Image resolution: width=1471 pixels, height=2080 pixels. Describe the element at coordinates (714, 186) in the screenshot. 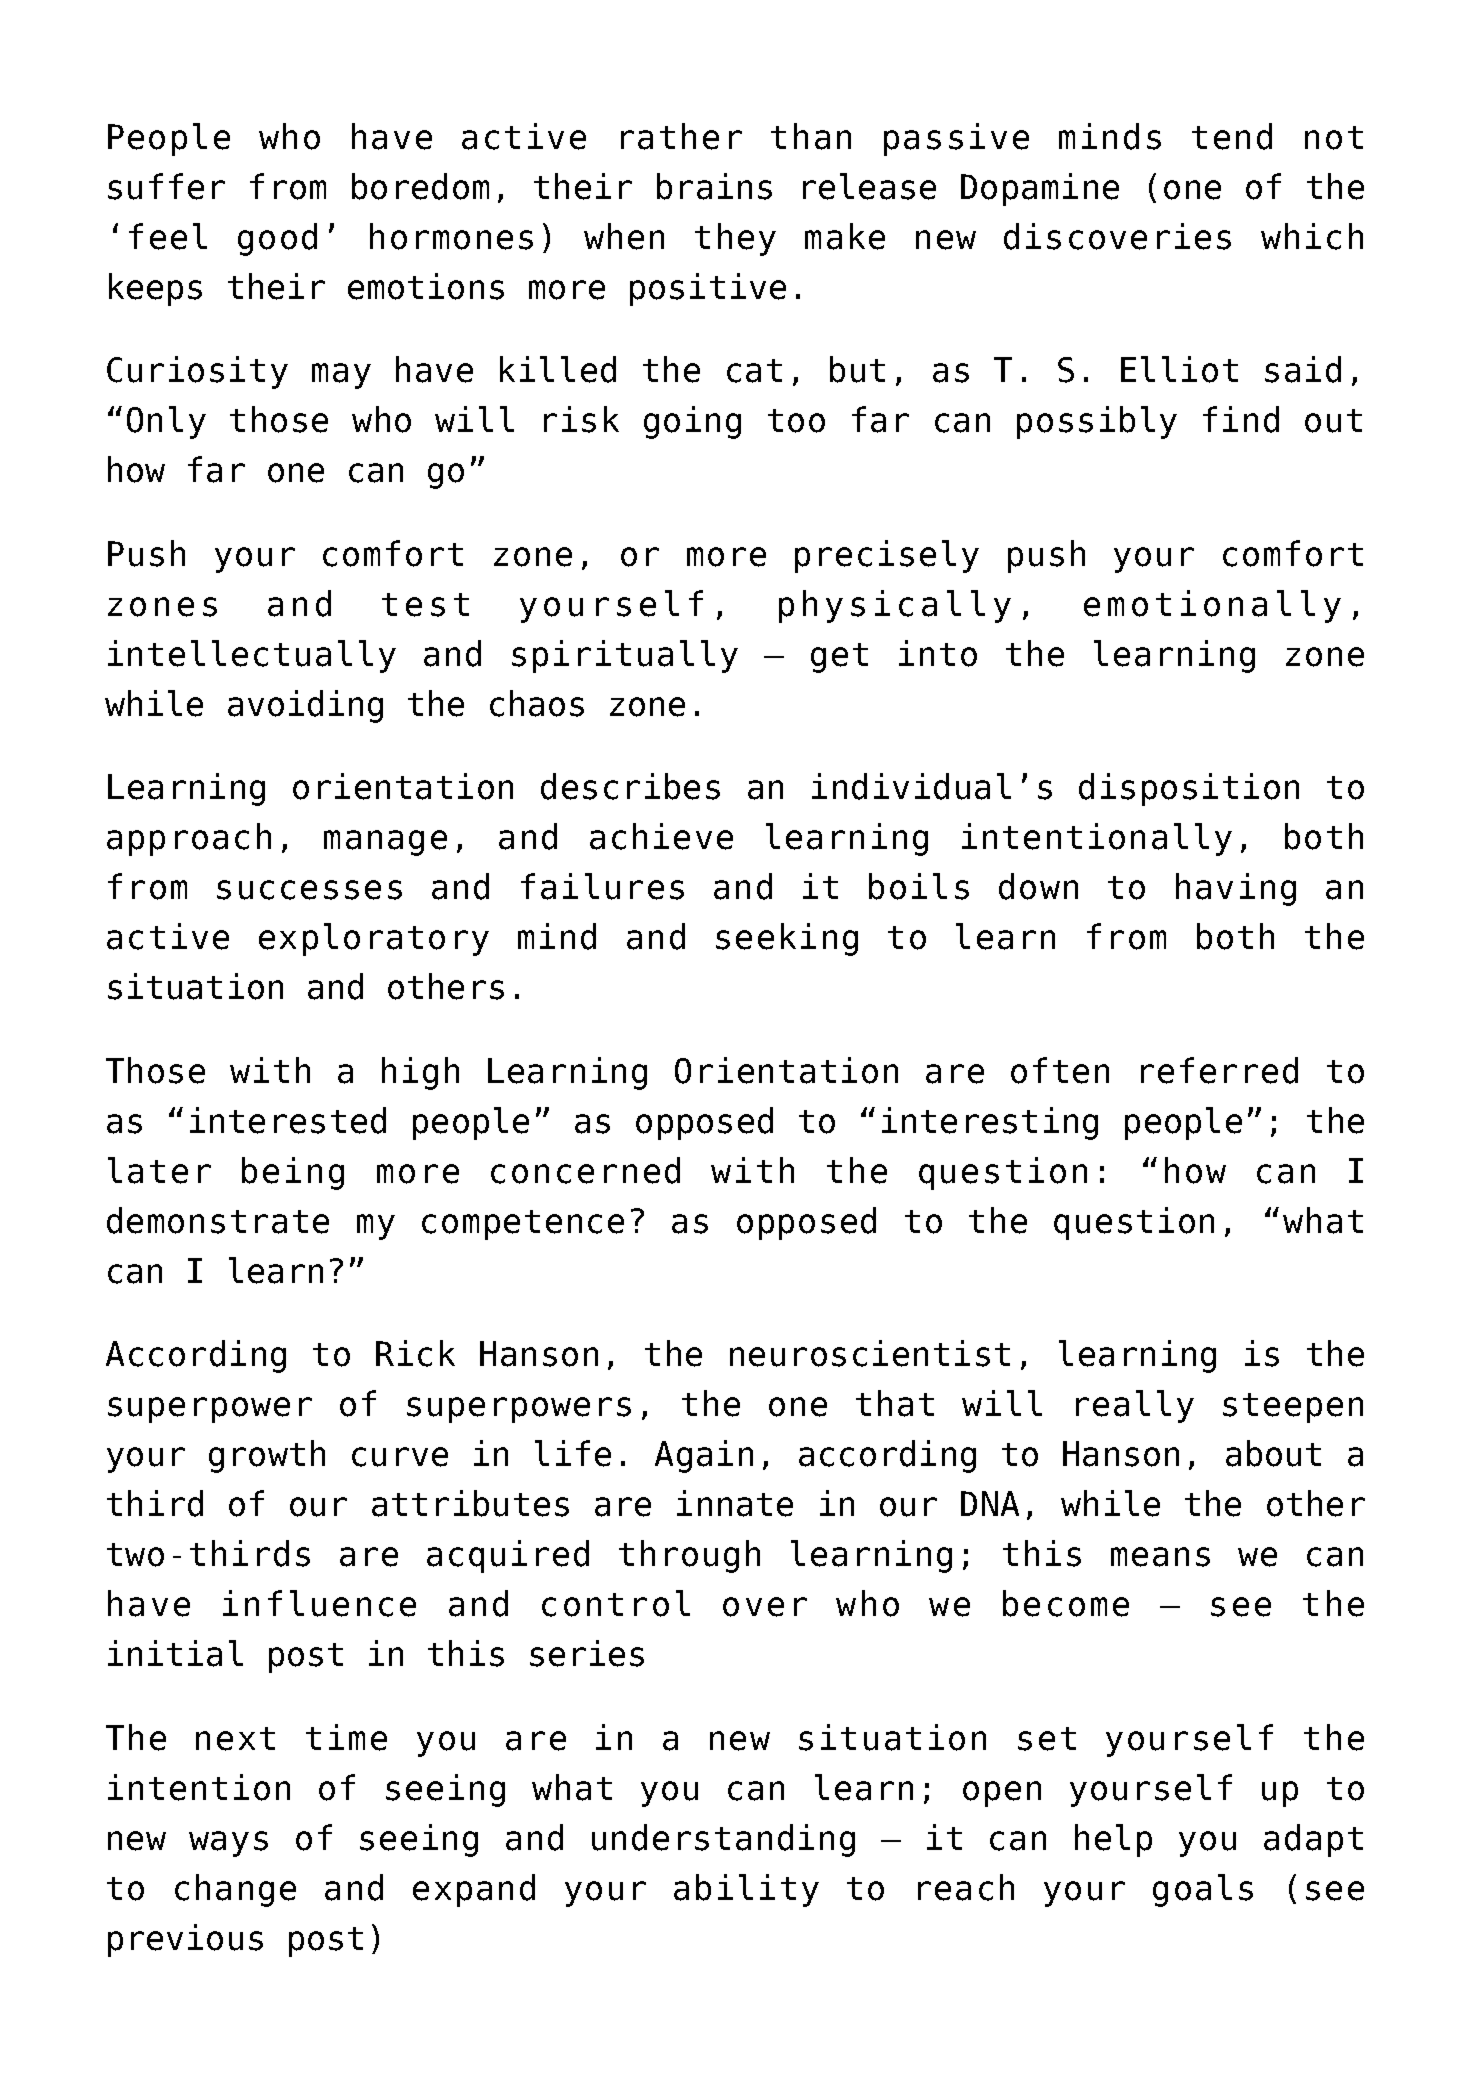

I see `brains` at that location.
